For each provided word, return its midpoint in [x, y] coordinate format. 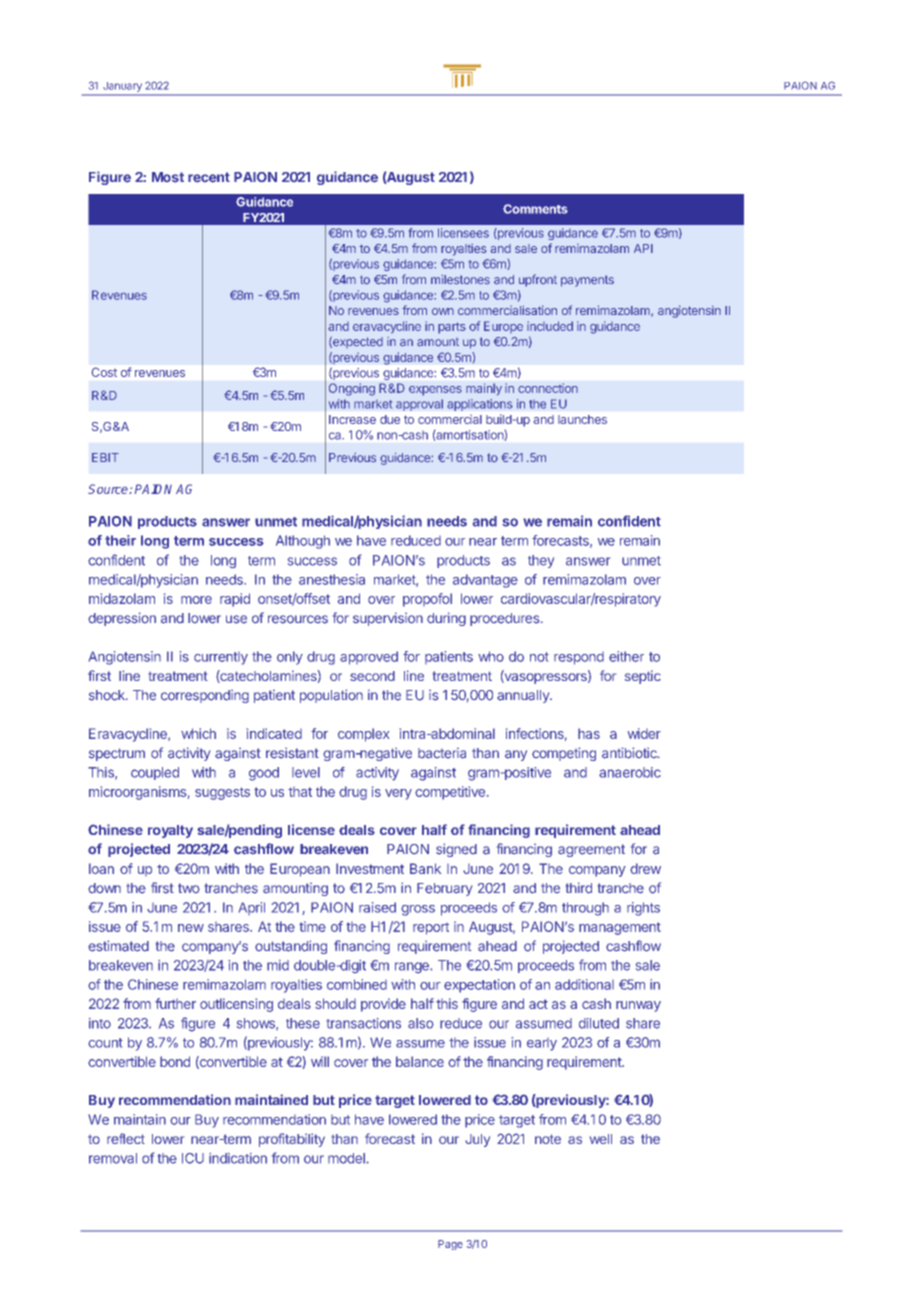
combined [357, 984]
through [585, 909]
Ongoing [352, 389]
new [191, 928]
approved [369, 658]
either [626, 656]
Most [168, 177]
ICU [193, 1158]
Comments [535, 209]
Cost [104, 372]
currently [221, 658]
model [347, 1158]
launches [582, 419]
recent [209, 177]
